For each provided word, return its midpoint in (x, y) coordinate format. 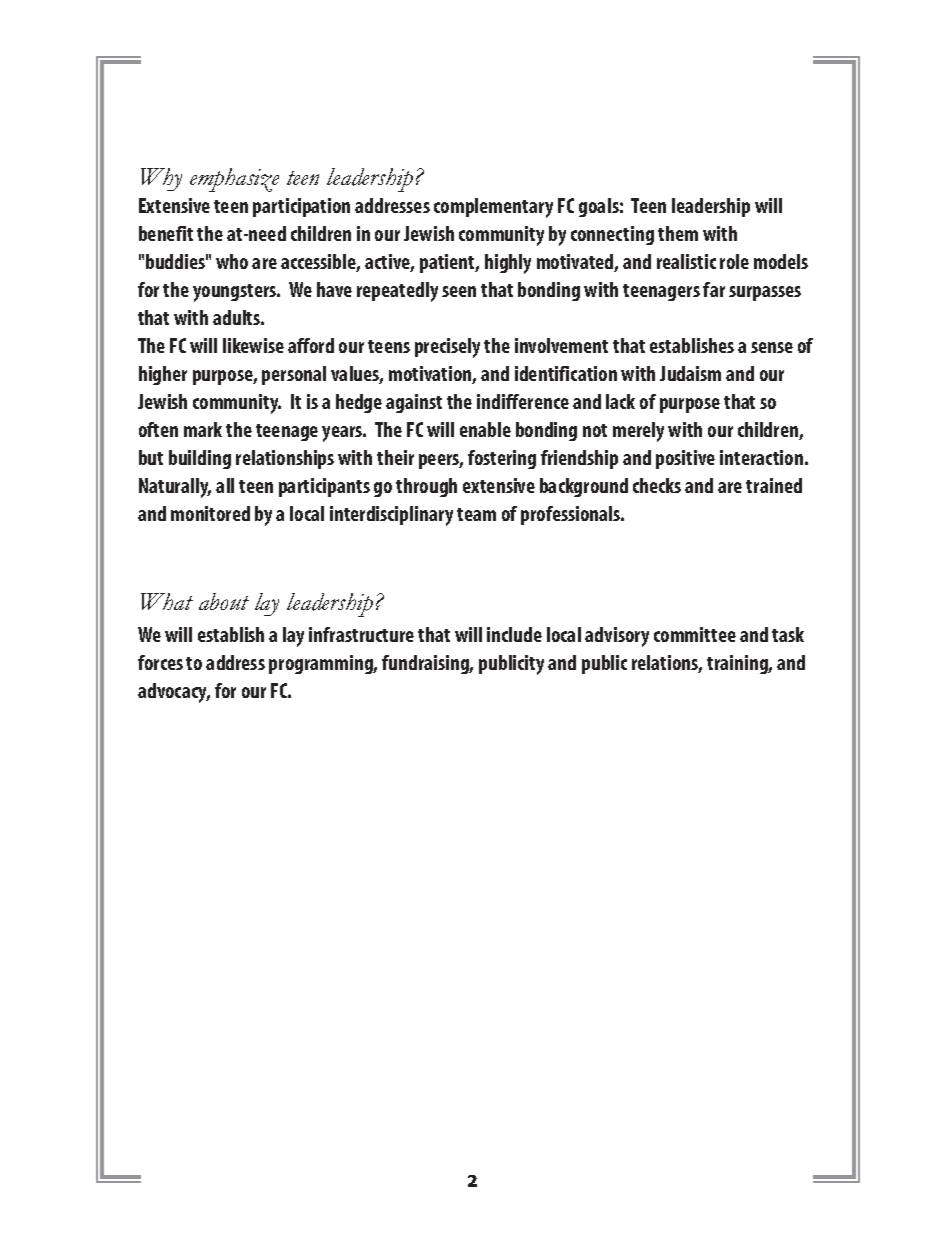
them (678, 233)
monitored (210, 513)
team (476, 514)
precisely (447, 348)
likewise (253, 345)
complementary (493, 208)
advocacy (174, 693)
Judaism (690, 373)
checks (657, 485)
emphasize (234, 180)
